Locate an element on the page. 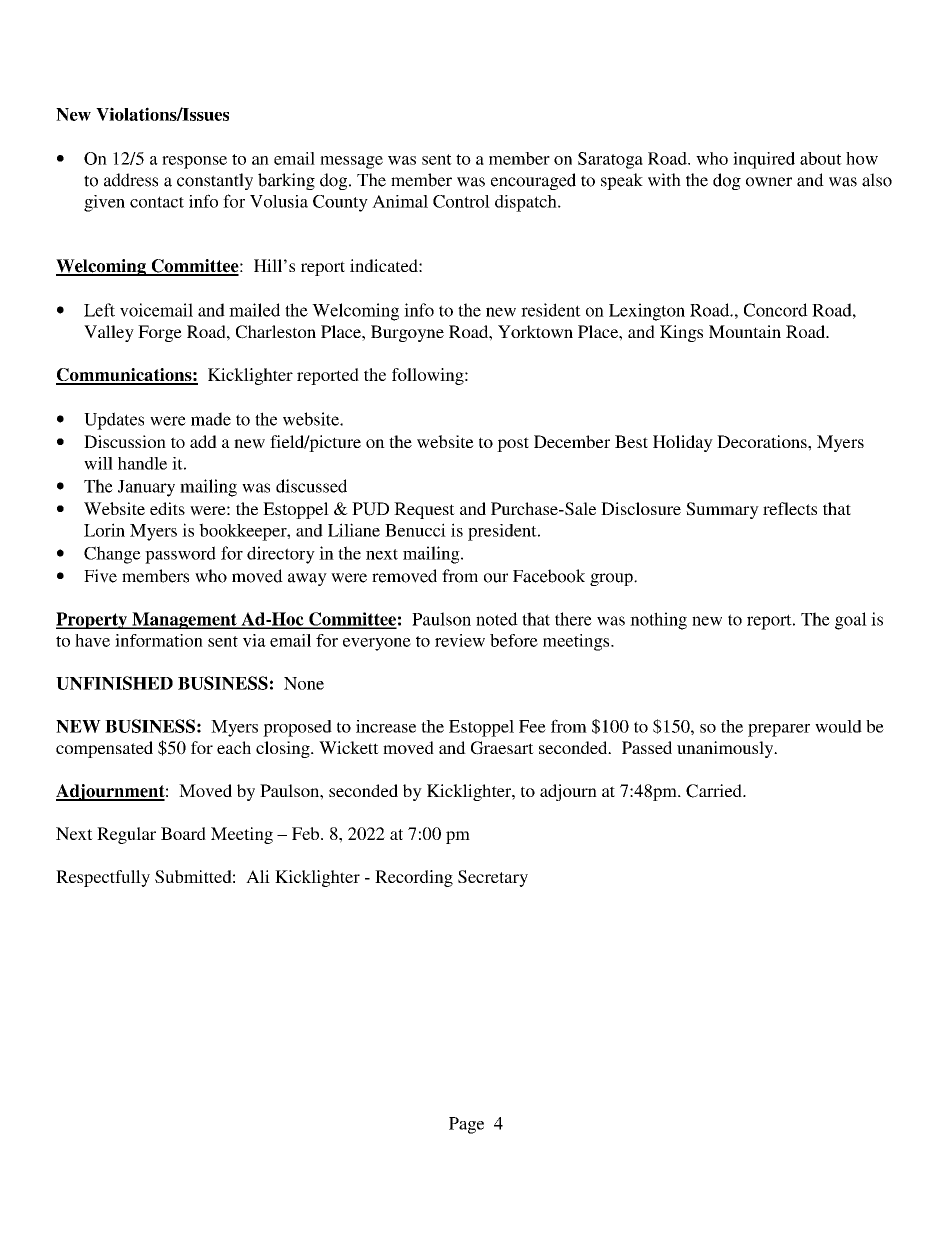 The image size is (952, 1233). edits is located at coordinates (167, 508).
